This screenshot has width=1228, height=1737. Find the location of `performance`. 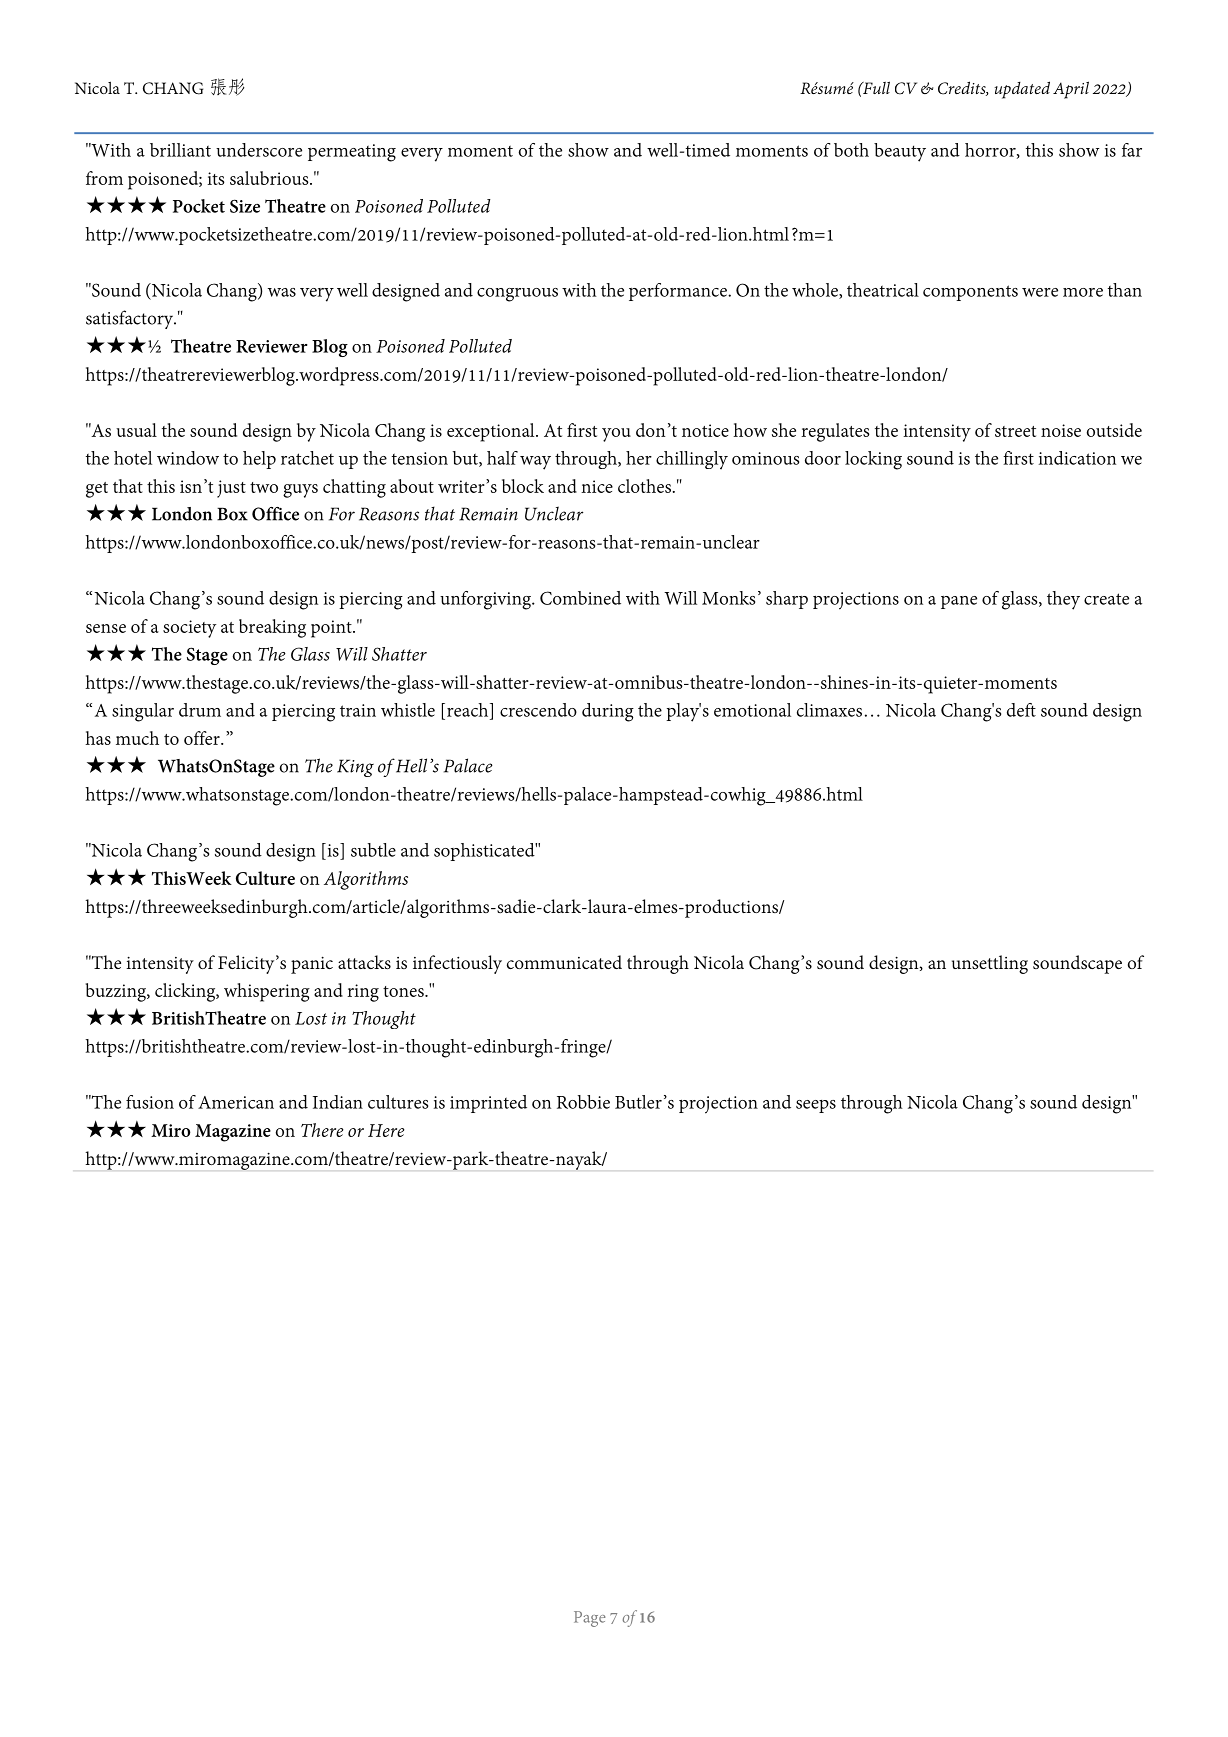

performance is located at coordinates (679, 292).
